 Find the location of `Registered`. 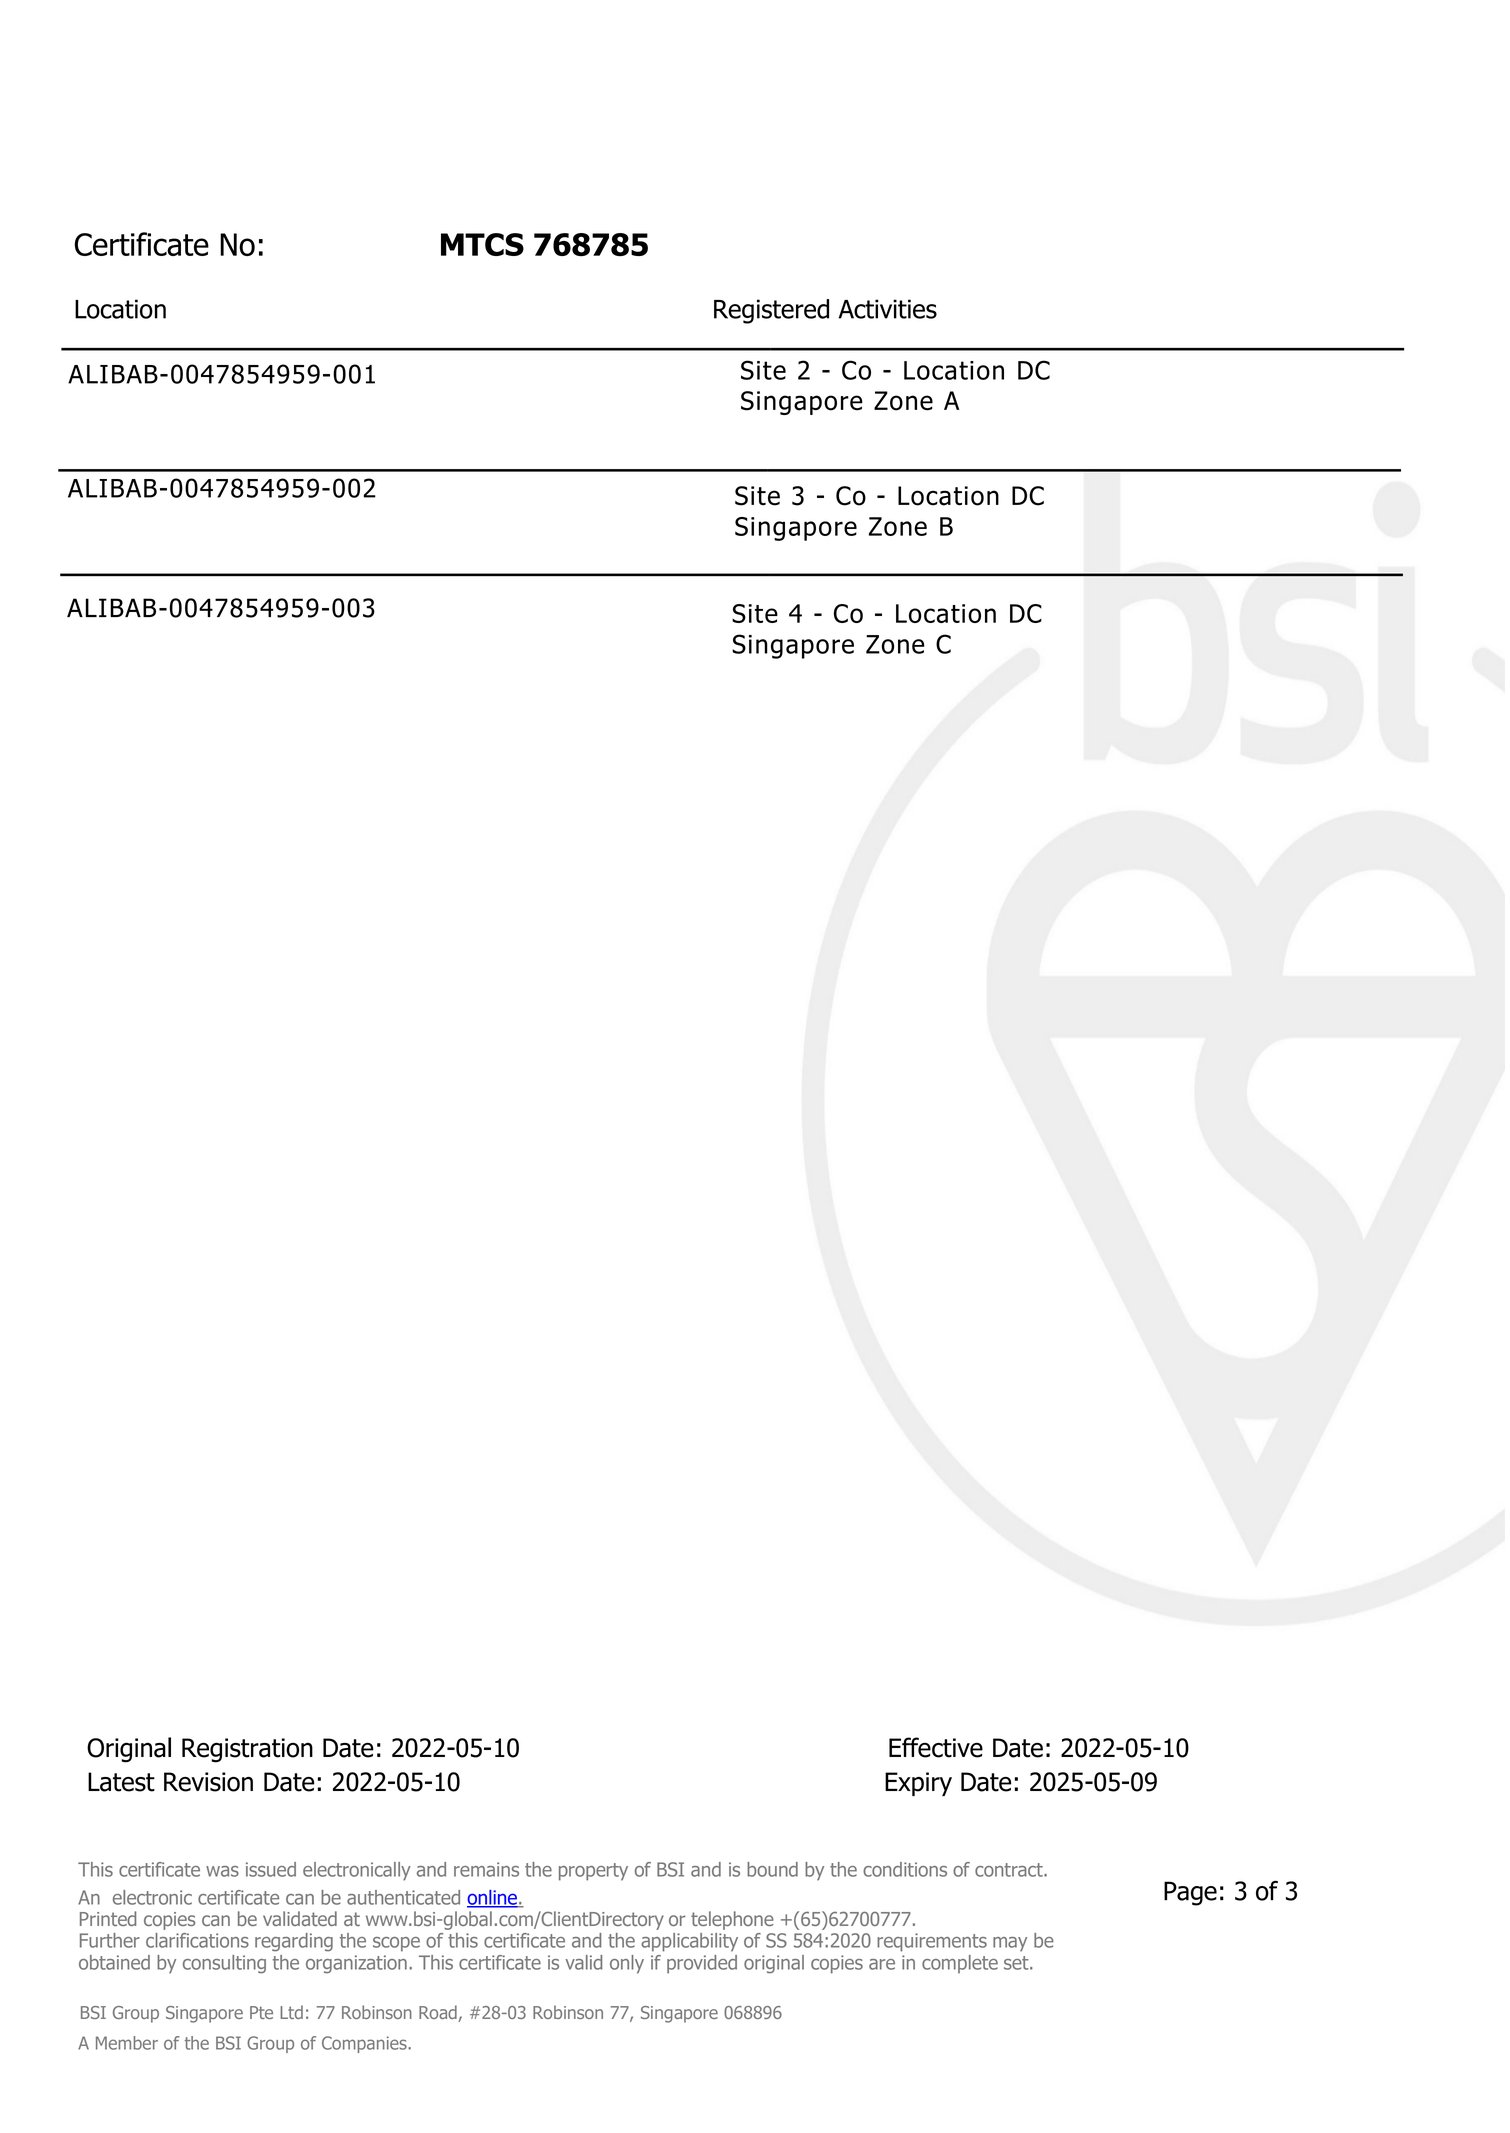

Registered is located at coordinates (771, 311).
